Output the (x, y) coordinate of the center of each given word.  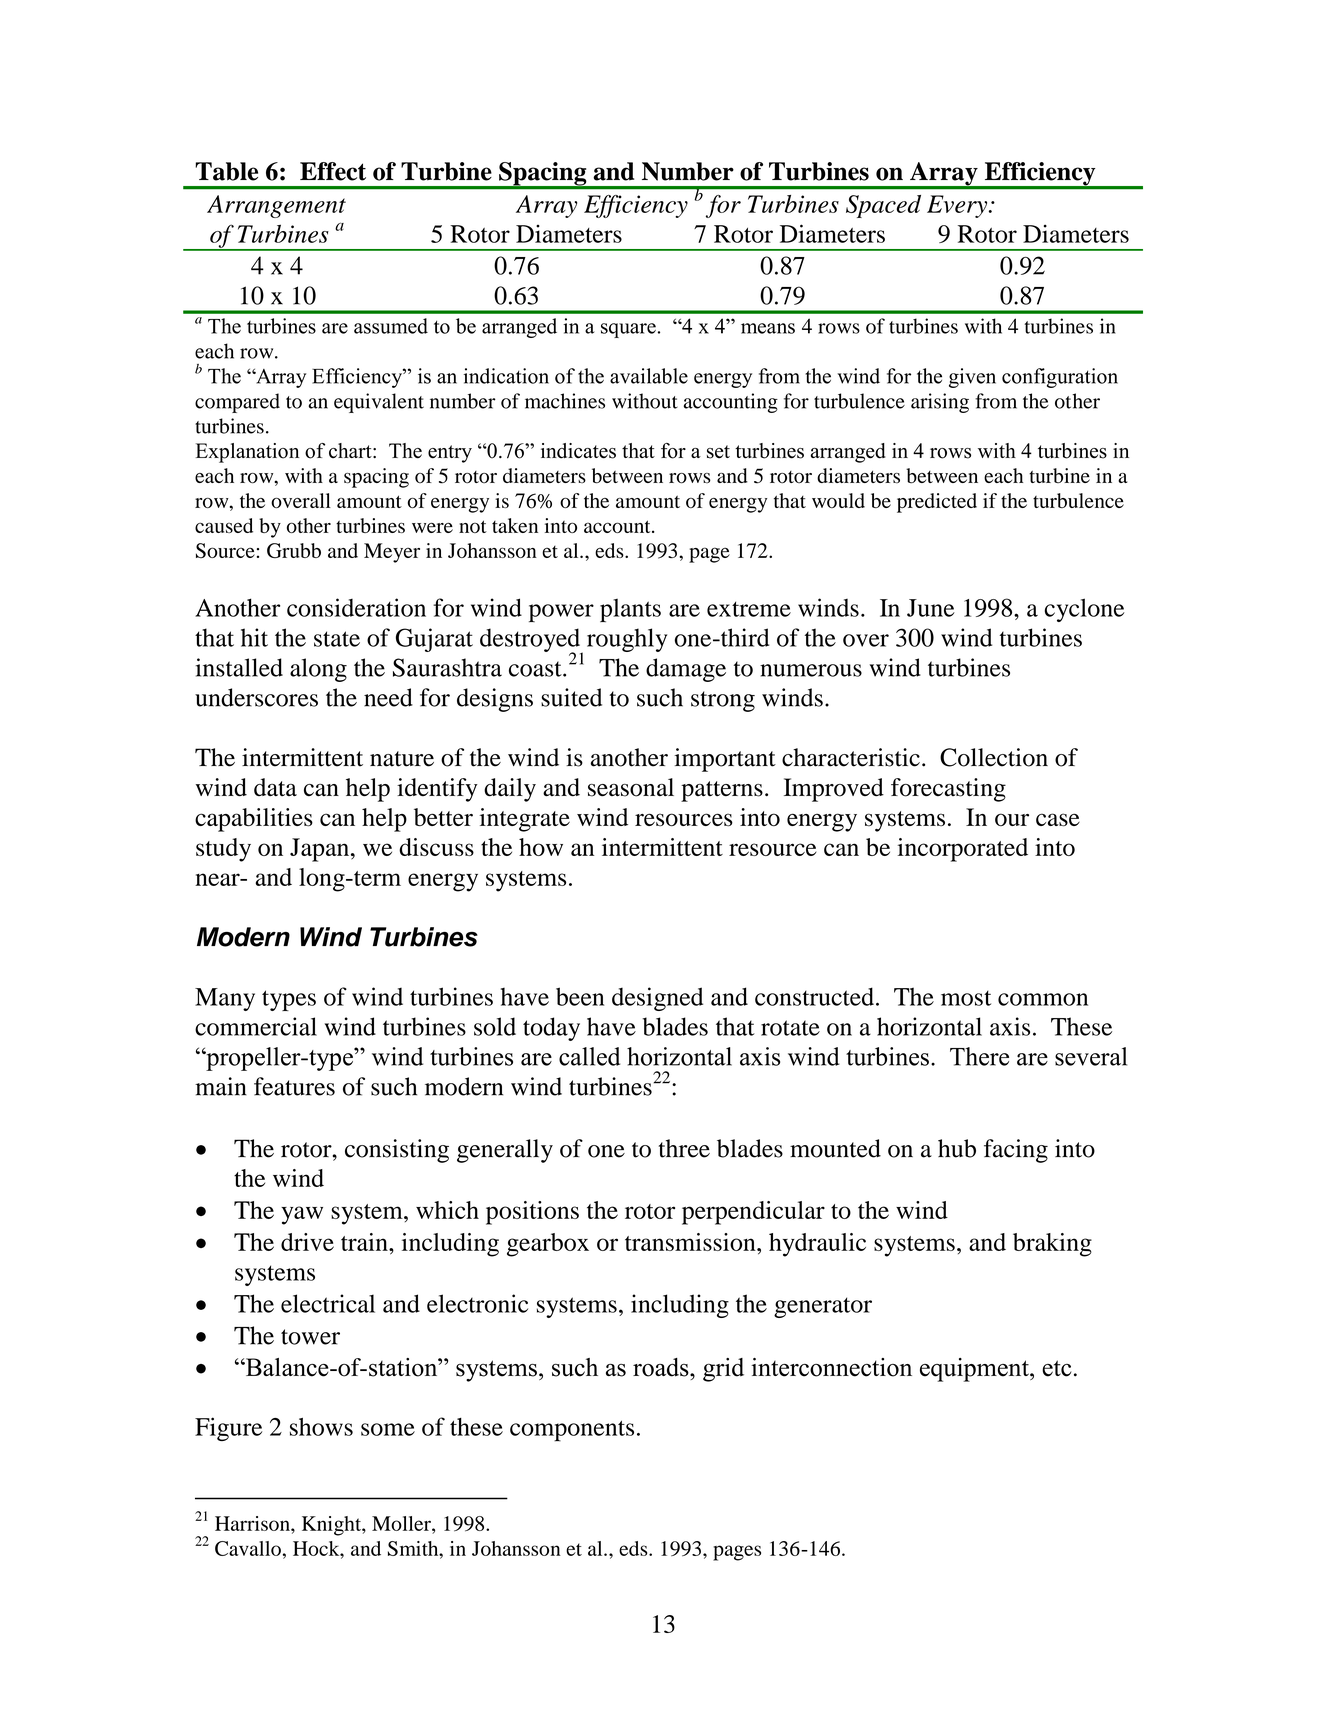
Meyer (392, 553)
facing (1016, 1151)
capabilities (254, 820)
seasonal (631, 787)
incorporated (962, 850)
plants (630, 610)
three (684, 1148)
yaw (302, 1215)
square (628, 330)
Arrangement (276, 206)
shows (321, 1427)
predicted (937, 503)
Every (958, 206)
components (572, 1431)
